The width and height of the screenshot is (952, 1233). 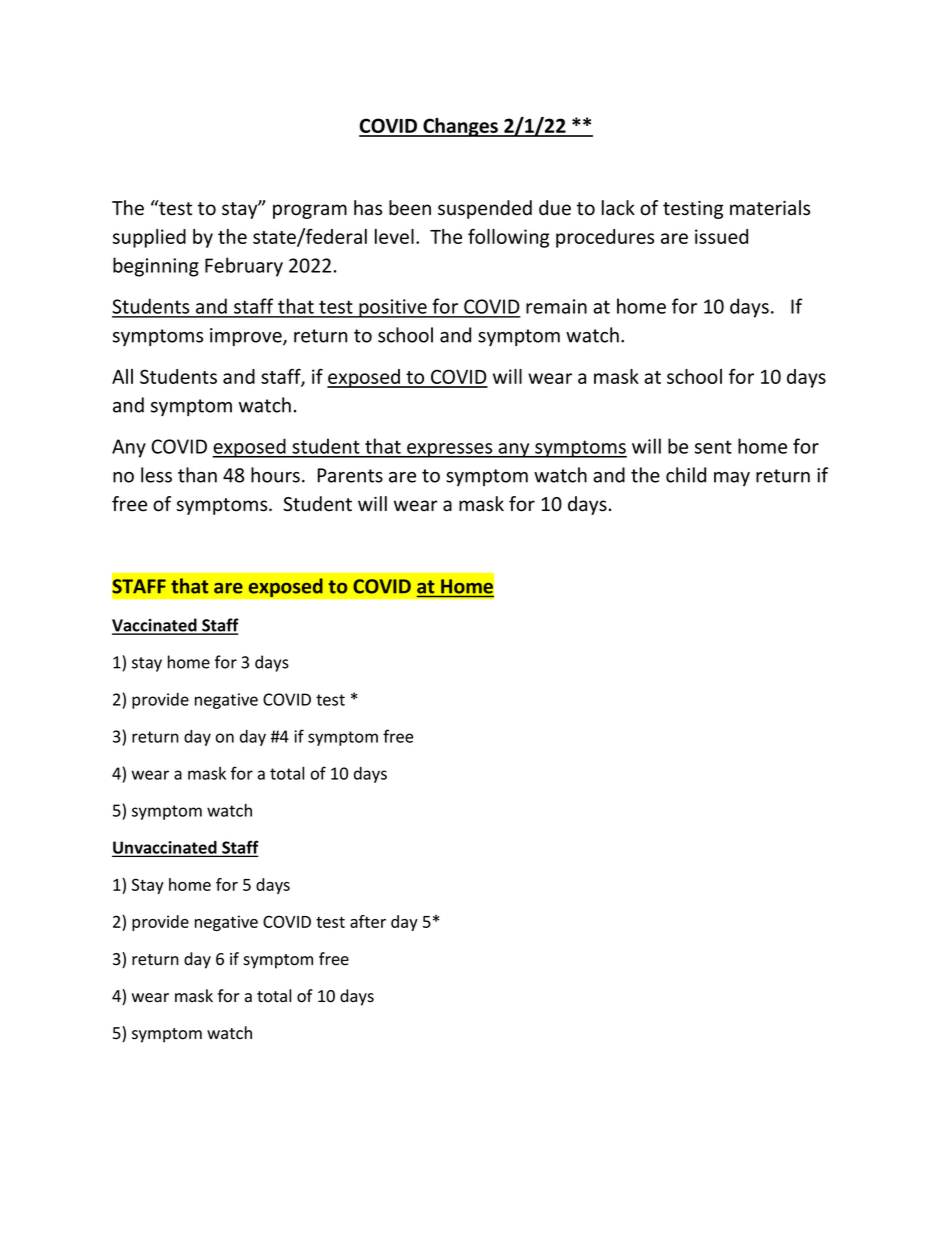 I want to click on Changes, so click(x=460, y=127).
